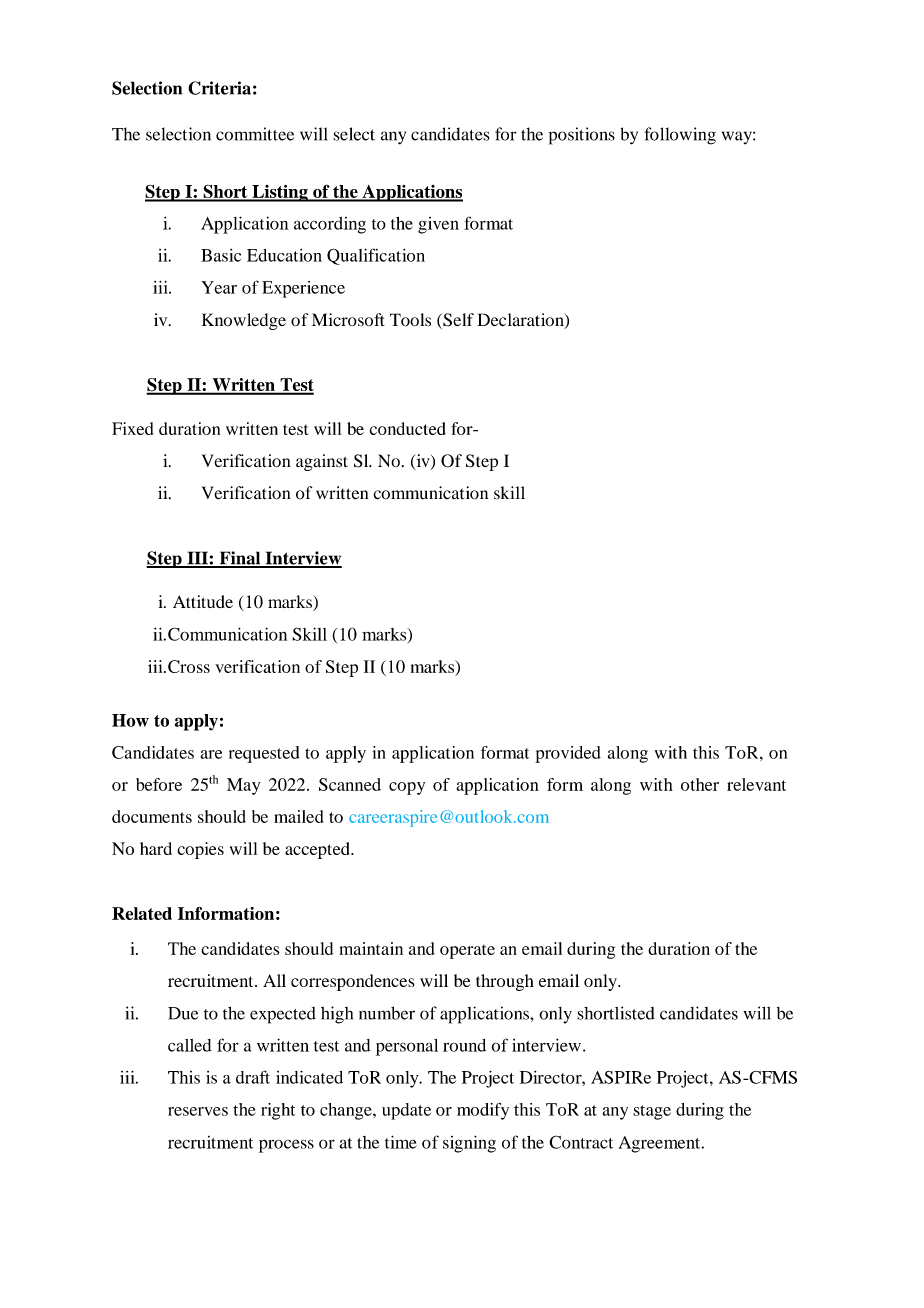 This screenshot has height=1308, width=924. I want to click on following, so click(680, 136).
